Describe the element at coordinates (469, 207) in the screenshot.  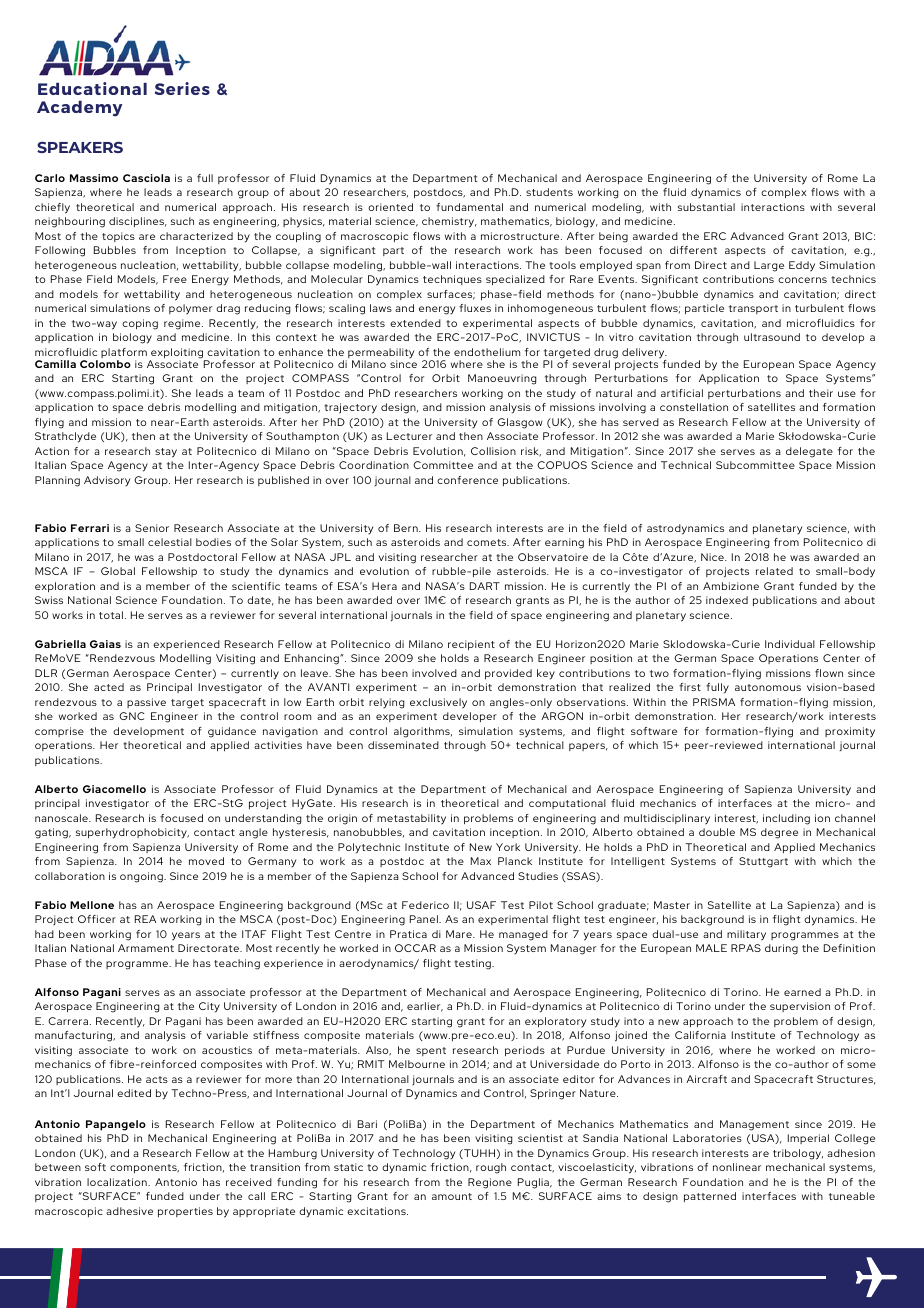
I see `fundamental` at that location.
